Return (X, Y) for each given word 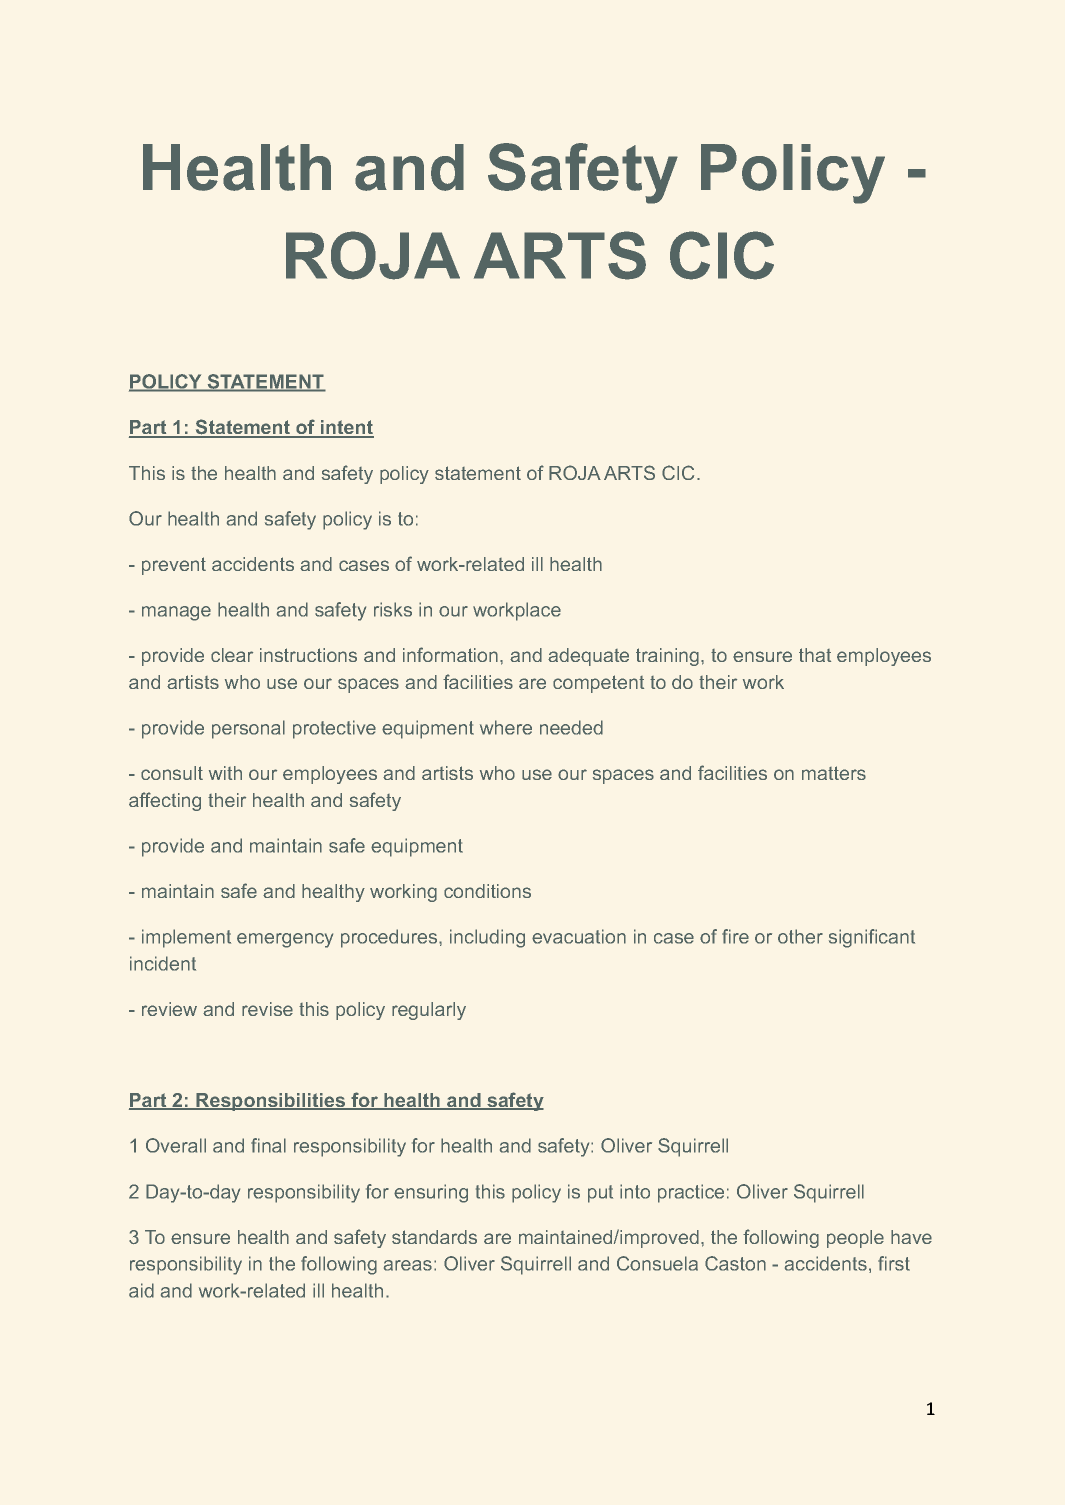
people (855, 1239)
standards (434, 1237)
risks (393, 609)
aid (141, 1290)
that (815, 655)
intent (346, 428)
